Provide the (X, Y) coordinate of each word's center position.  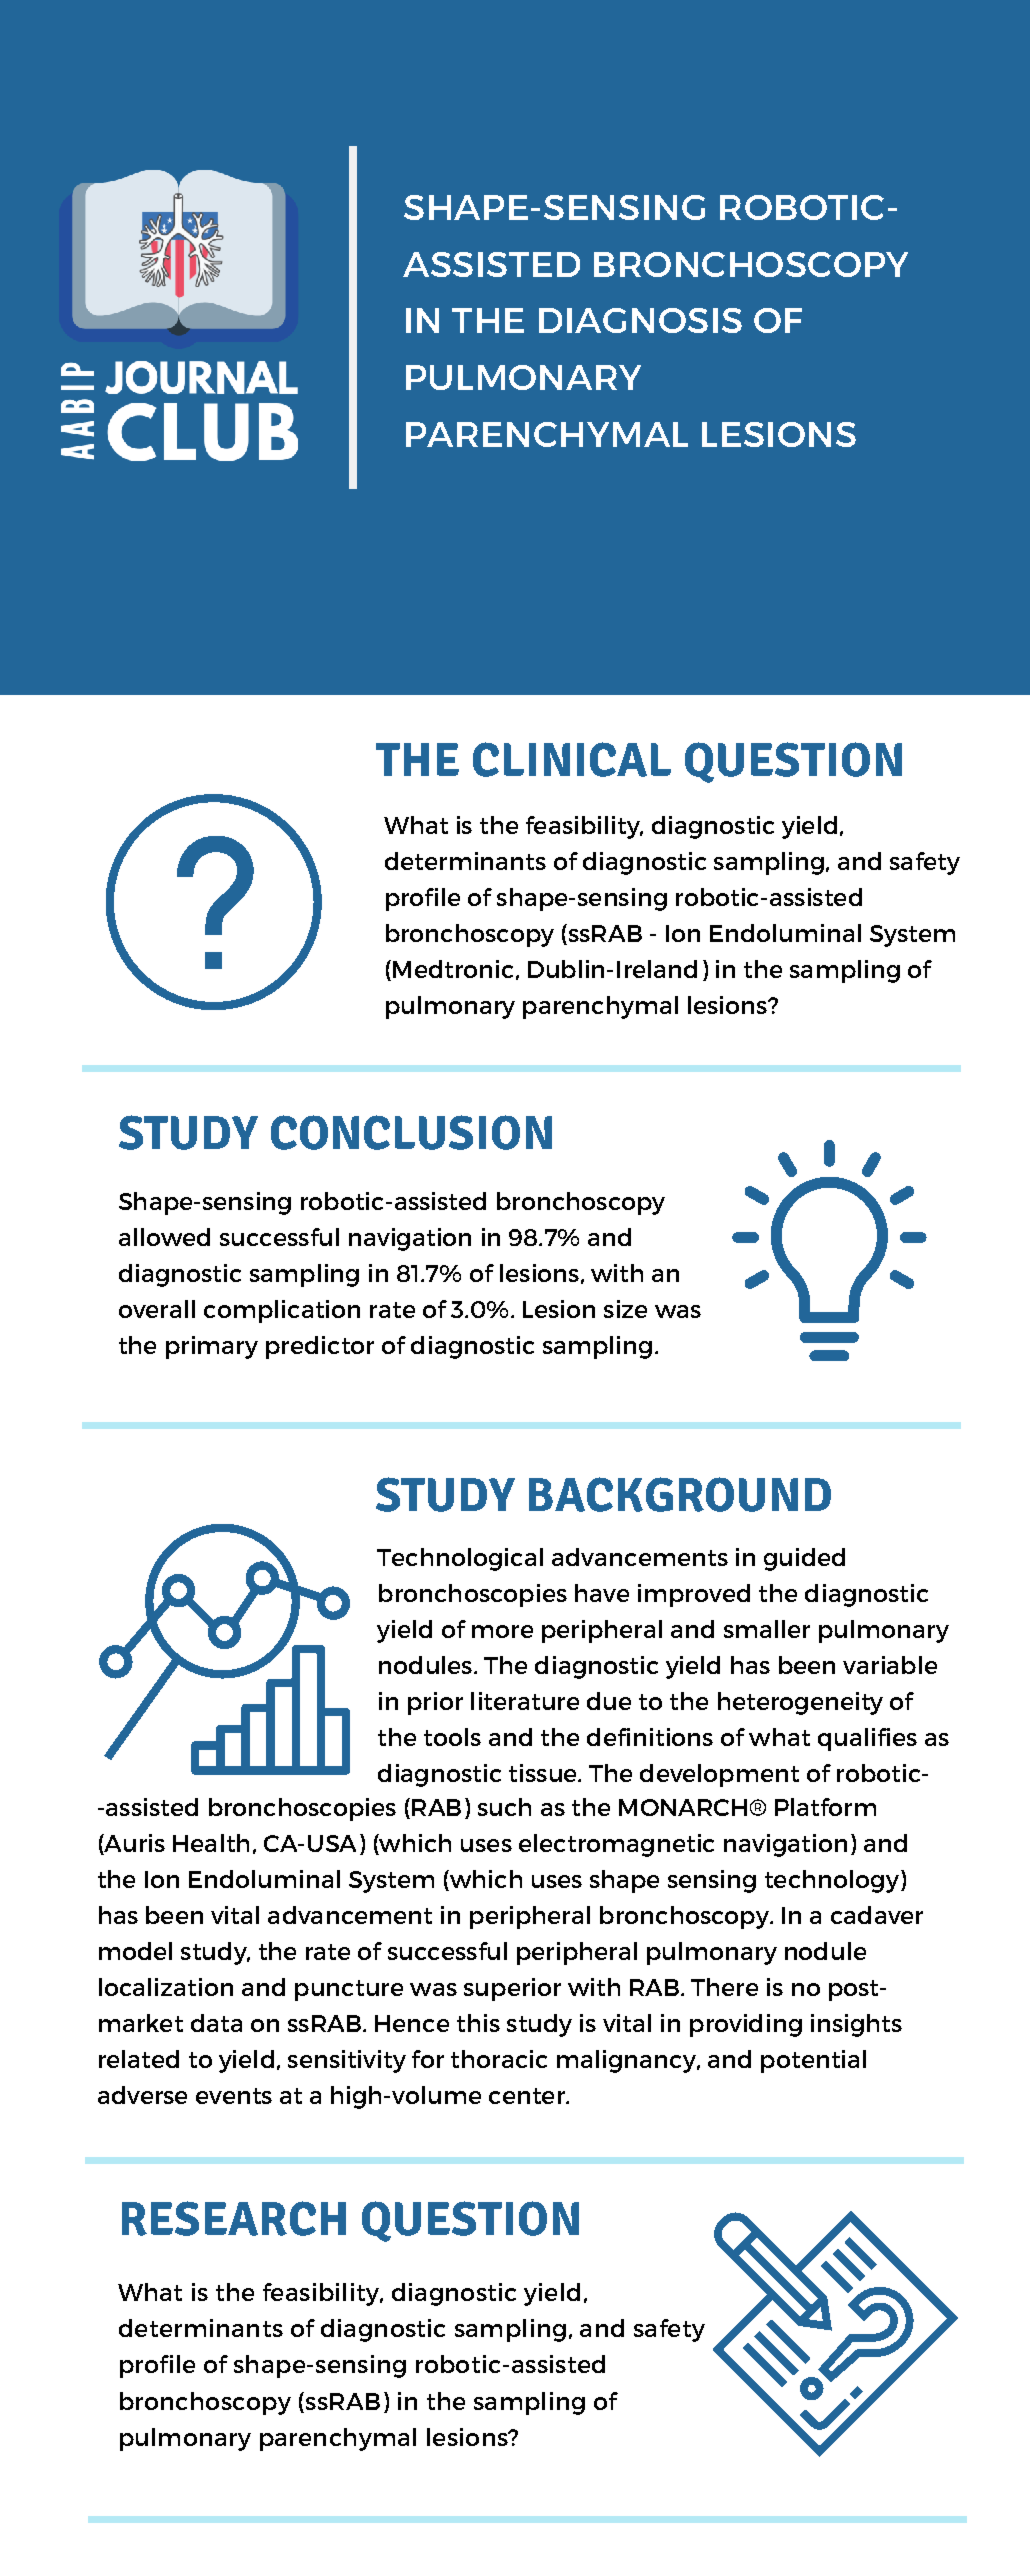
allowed (164, 1237)
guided (804, 1559)
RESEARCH (234, 2218)
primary (212, 1347)
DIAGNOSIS (640, 320)
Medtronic (453, 969)
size (625, 1309)
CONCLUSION (411, 1132)
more (502, 1631)
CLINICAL (572, 759)
